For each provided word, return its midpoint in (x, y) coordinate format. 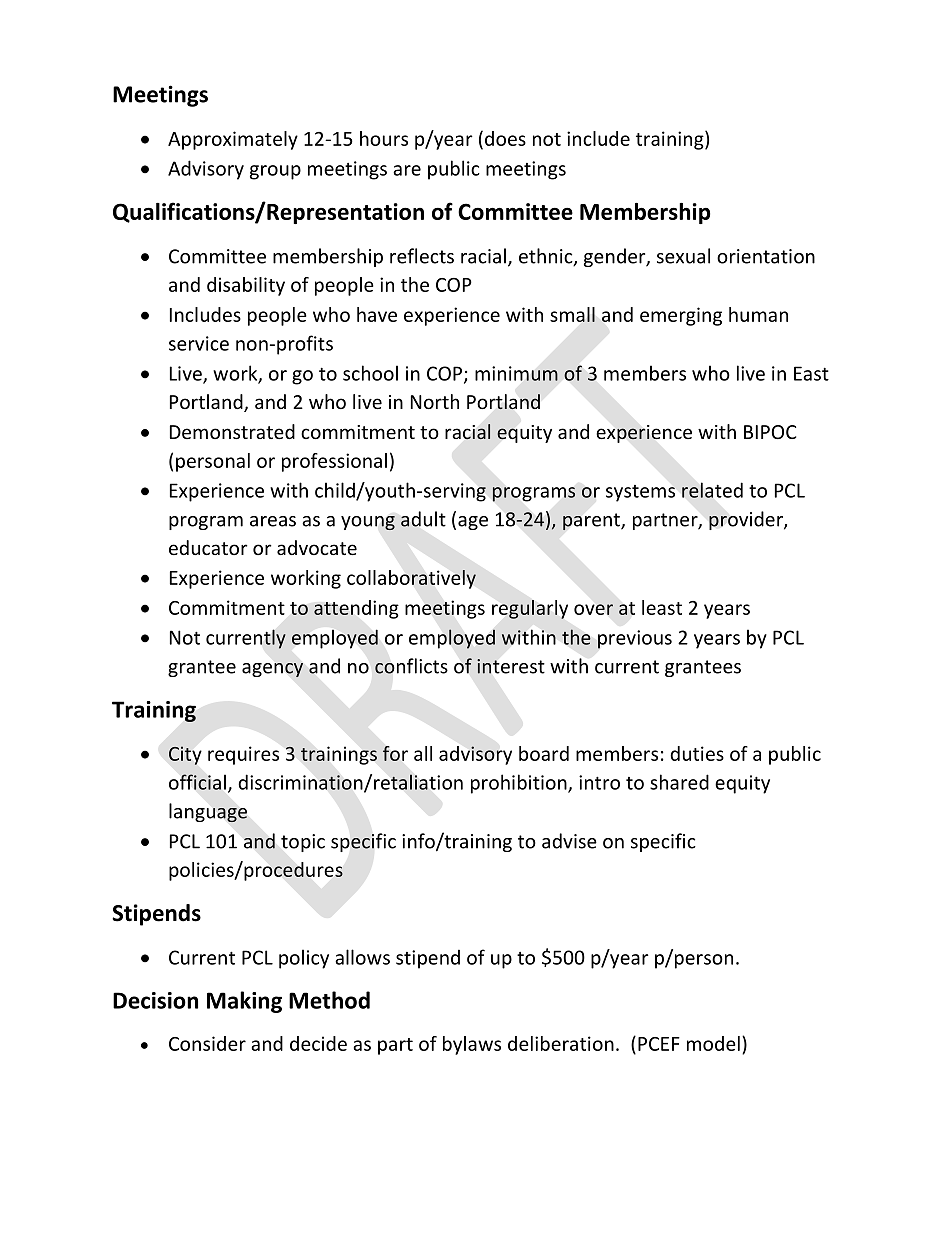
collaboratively (411, 579)
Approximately (233, 140)
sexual (683, 256)
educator (208, 547)
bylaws (472, 1045)
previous (635, 639)
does (505, 138)
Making (244, 1002)
